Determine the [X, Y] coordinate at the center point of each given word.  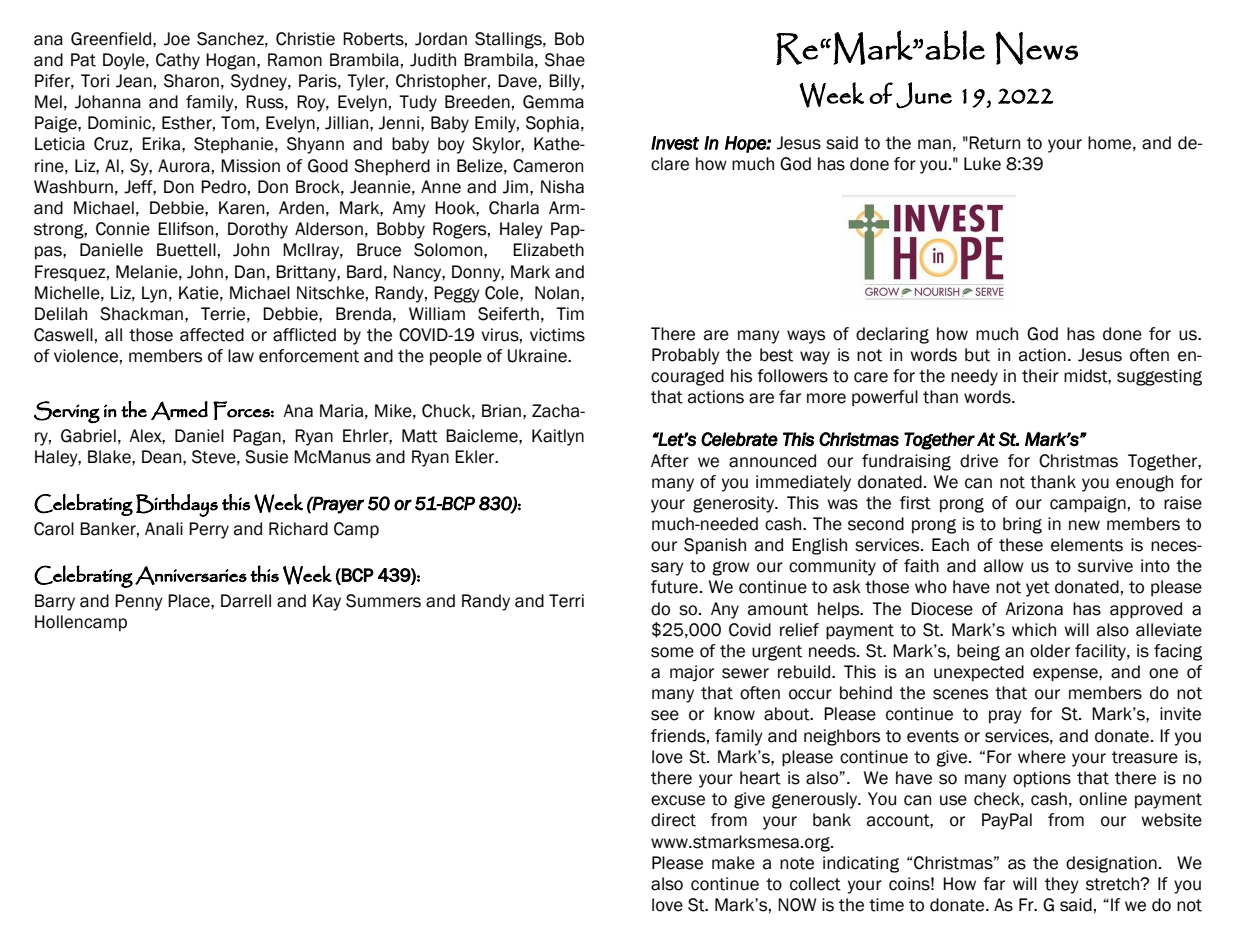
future [674, 587]
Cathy [178, 61]
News [1037, 48]
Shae [565, 60]
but [977, 355]
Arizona [1034, 609]
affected [212, 335]
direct [673, 820]
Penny [139, 602]
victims [557, 335]
